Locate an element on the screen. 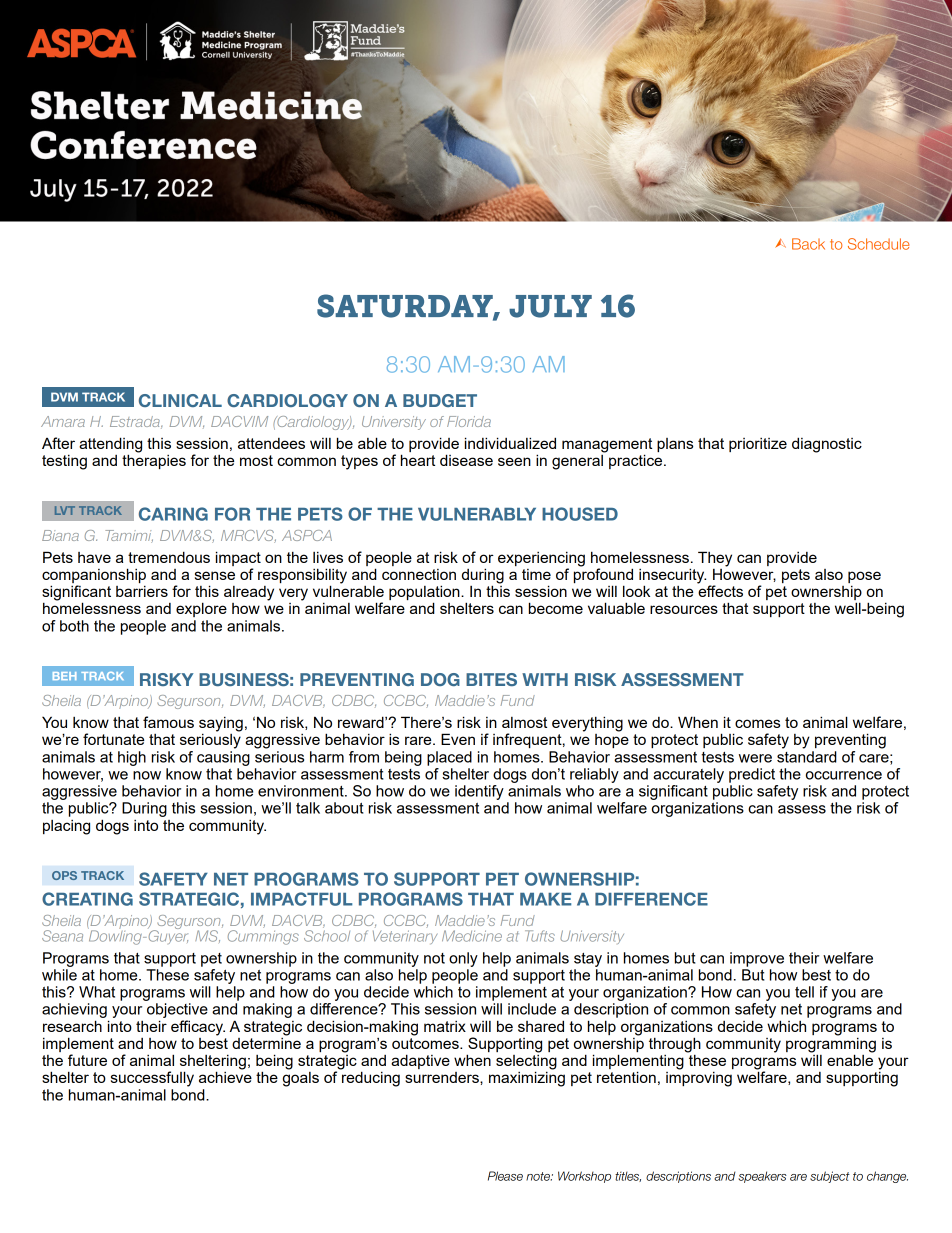  JULY is located at coordinates (550, 306).
